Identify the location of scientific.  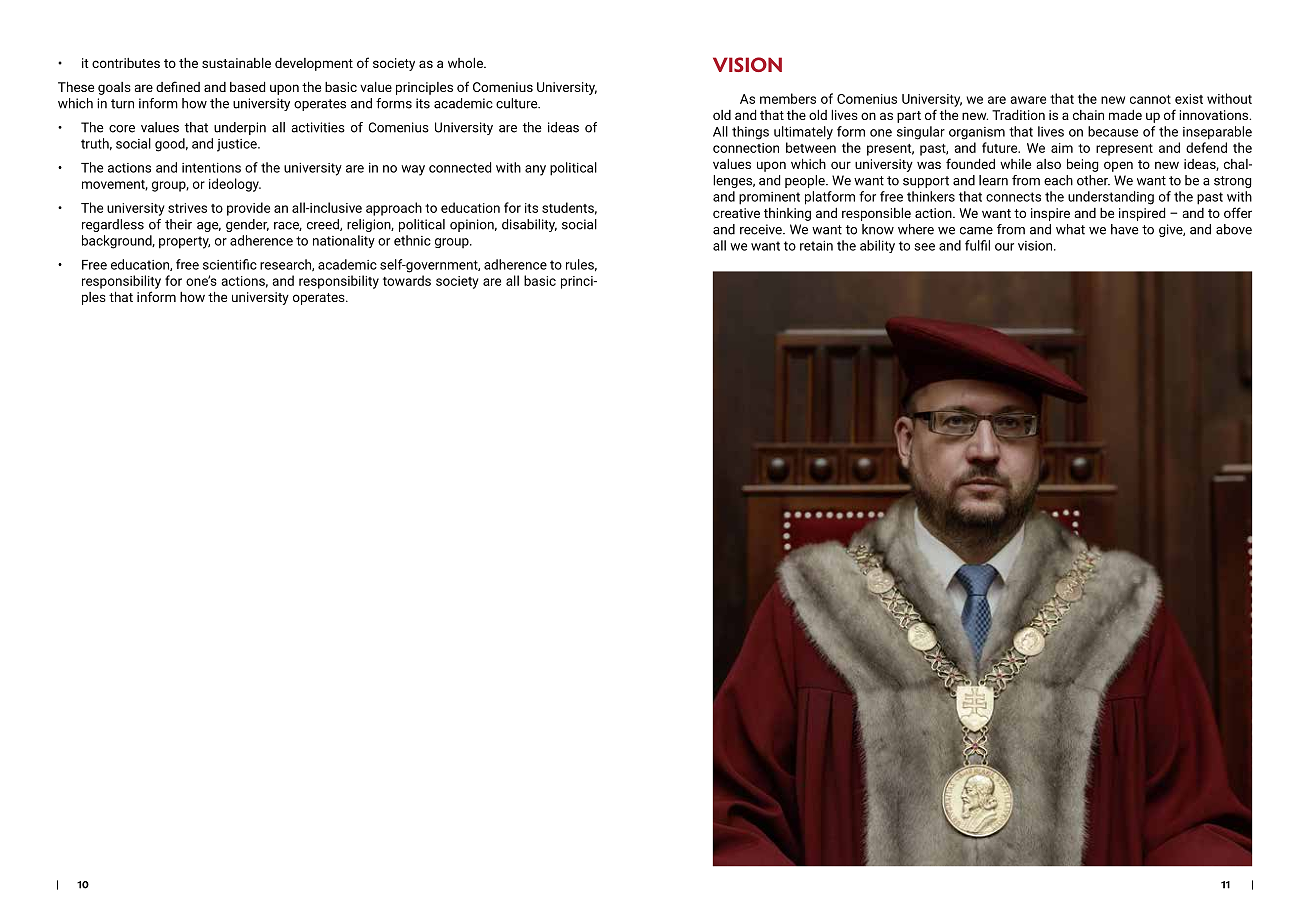
(230, 264).
